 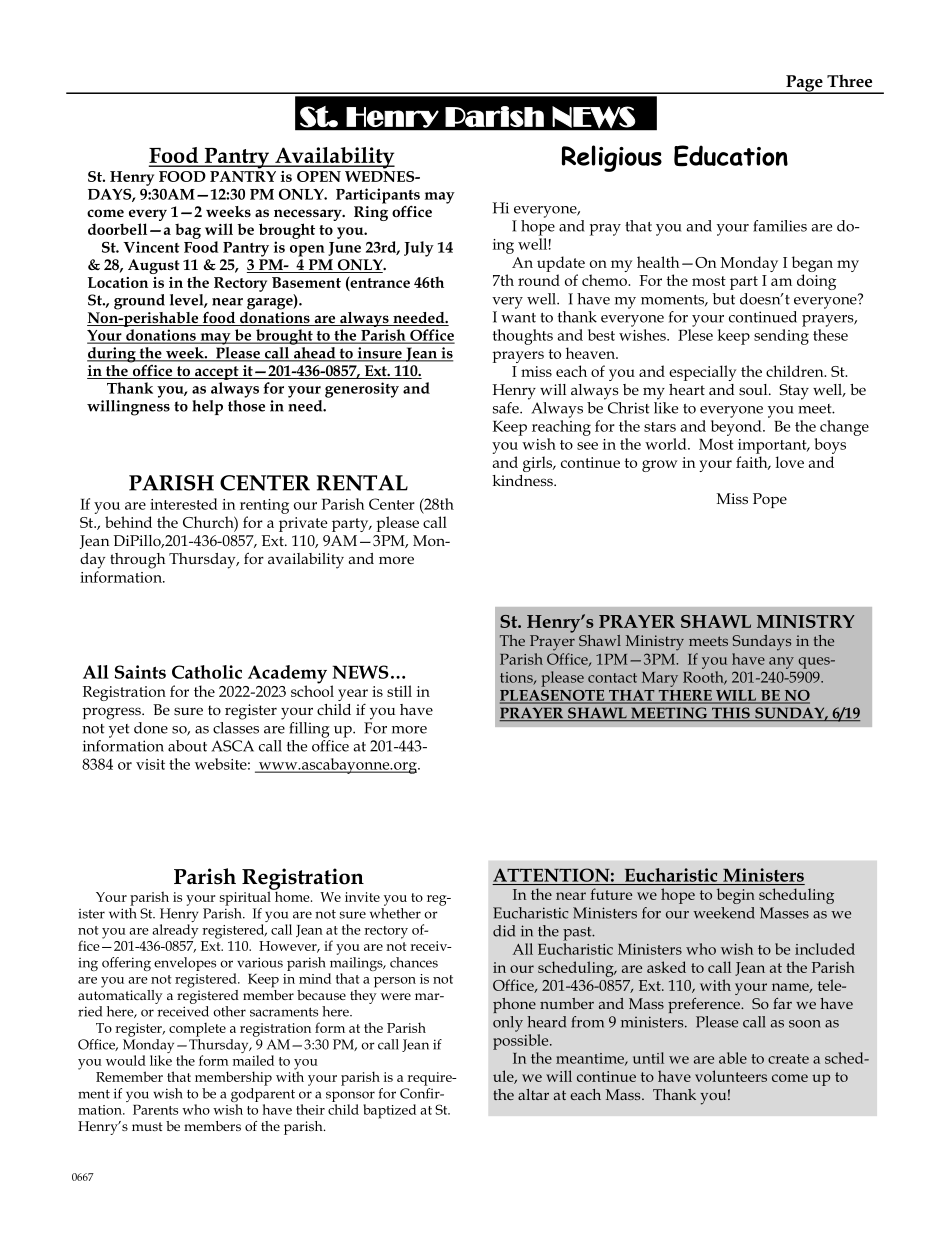 What do you see at coordinates (188, 231) in the screenshot?
I see `bag` at bounding box center [188, 231].
